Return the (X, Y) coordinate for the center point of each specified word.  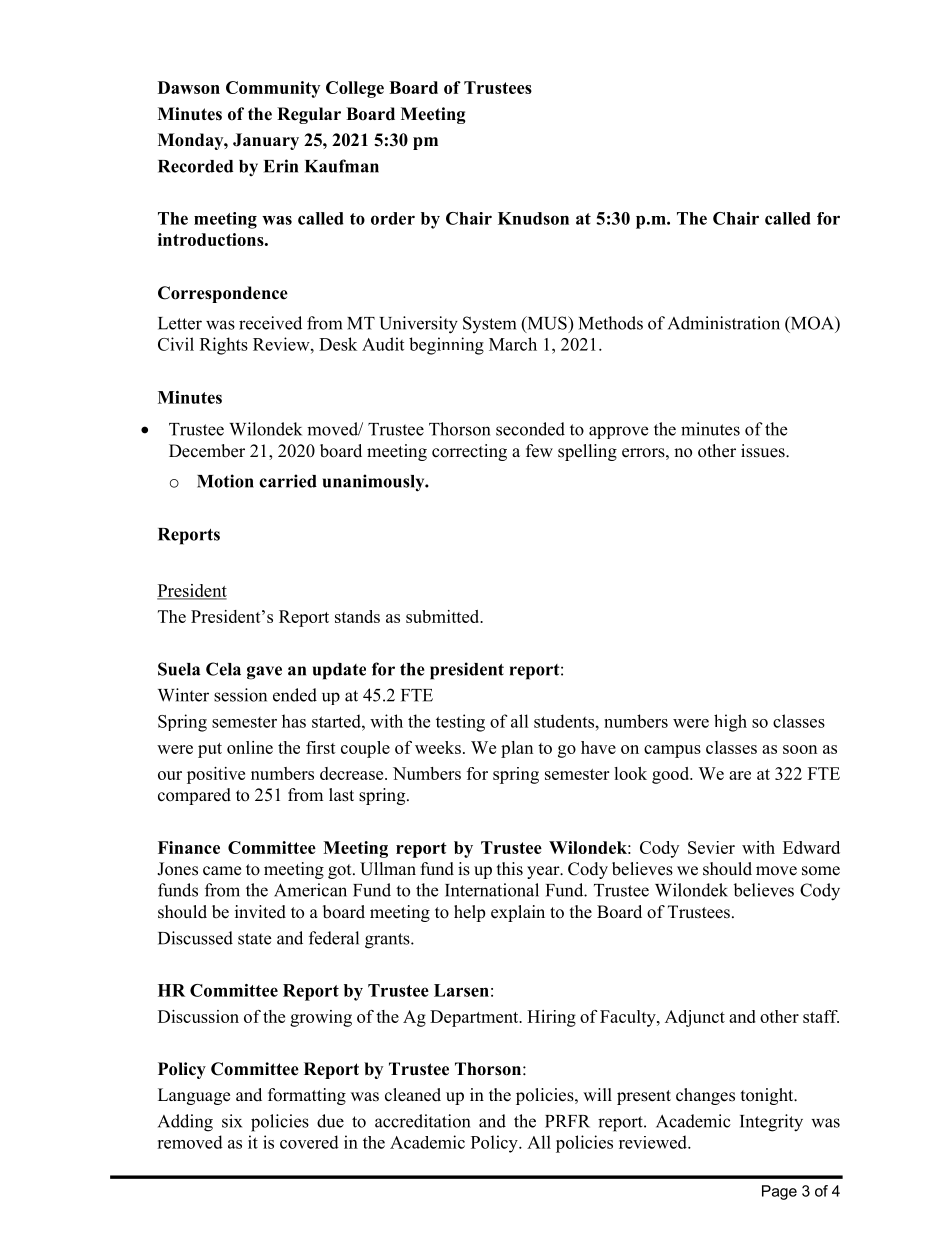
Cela (223, 669)
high (730, 723)
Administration (724, 323)
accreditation (422, 1121)
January (266, 141)
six (232, 1121)
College (355, 89)
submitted (444, 616)
